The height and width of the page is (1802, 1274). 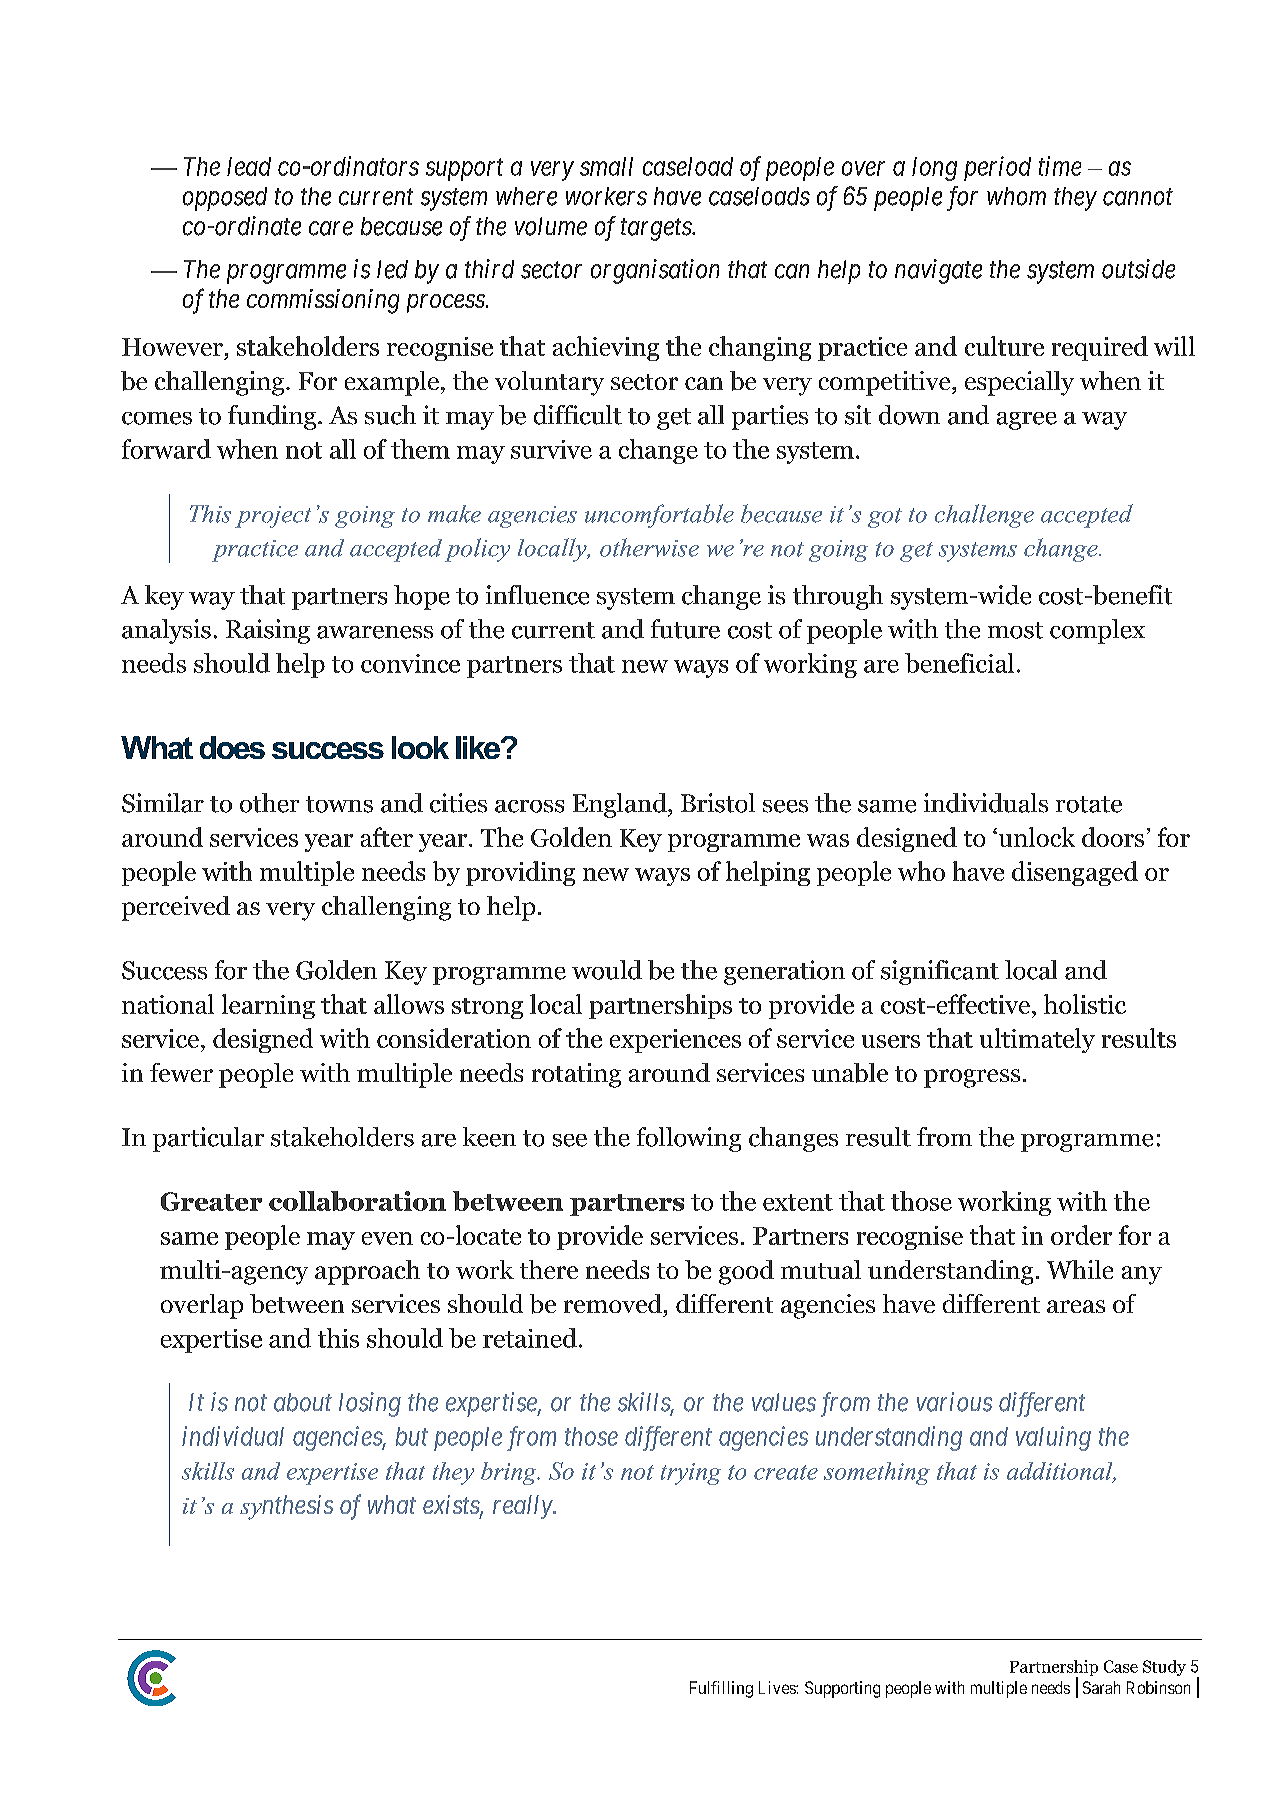 I want to click on whom, so click(x=1016, y=196).
